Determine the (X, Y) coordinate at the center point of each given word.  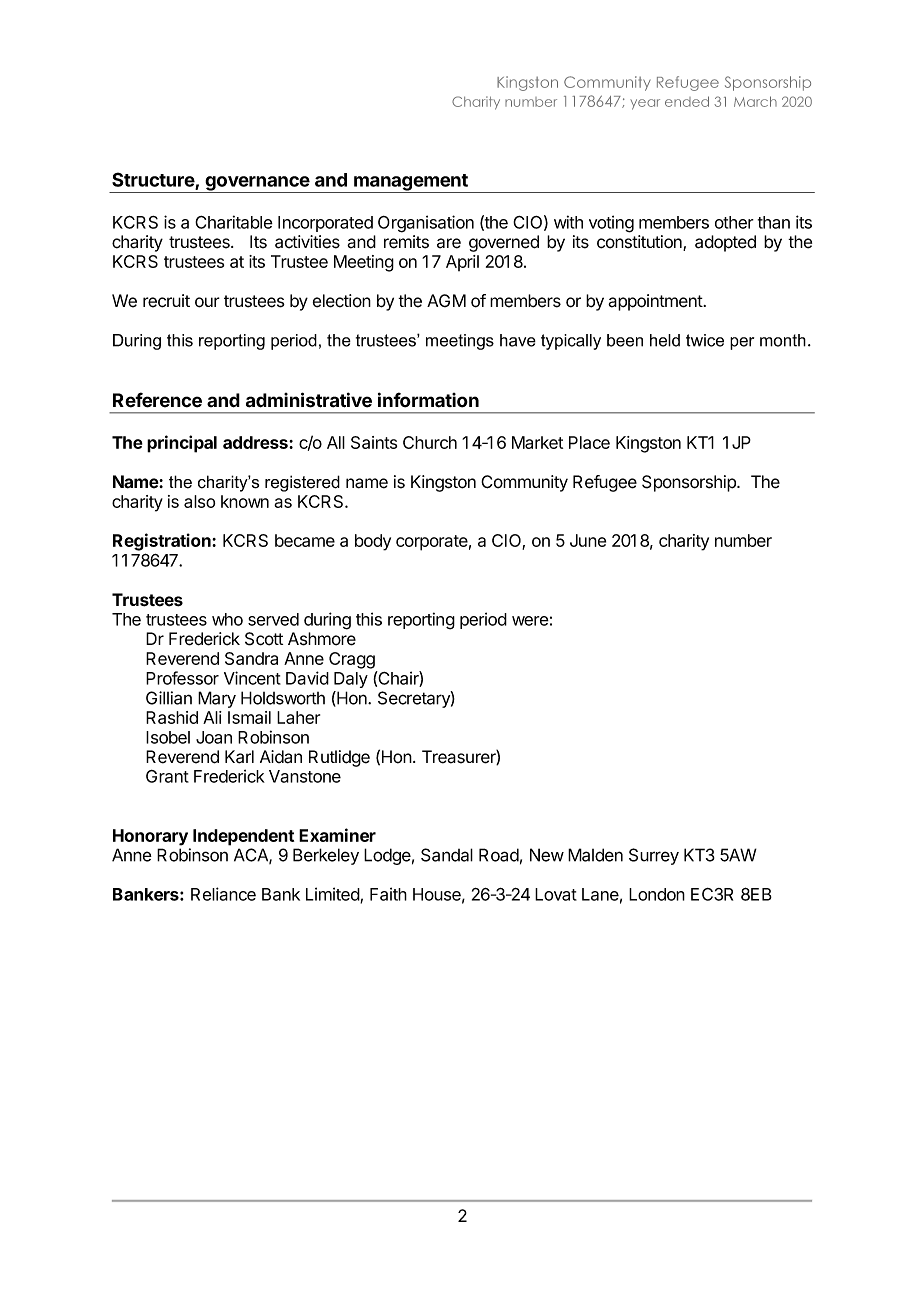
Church (430, 442)
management (411, 183)
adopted (725, 243)
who (227, 619)
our (207, 302)
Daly (351, 680)
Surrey (654, 856)
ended (687, 101)
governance (257, 184)
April (462, 263)
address (256, 442)
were (530, 621)
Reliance (223, 894)
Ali (212, 717)
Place (589, 442)
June (588, 540)
